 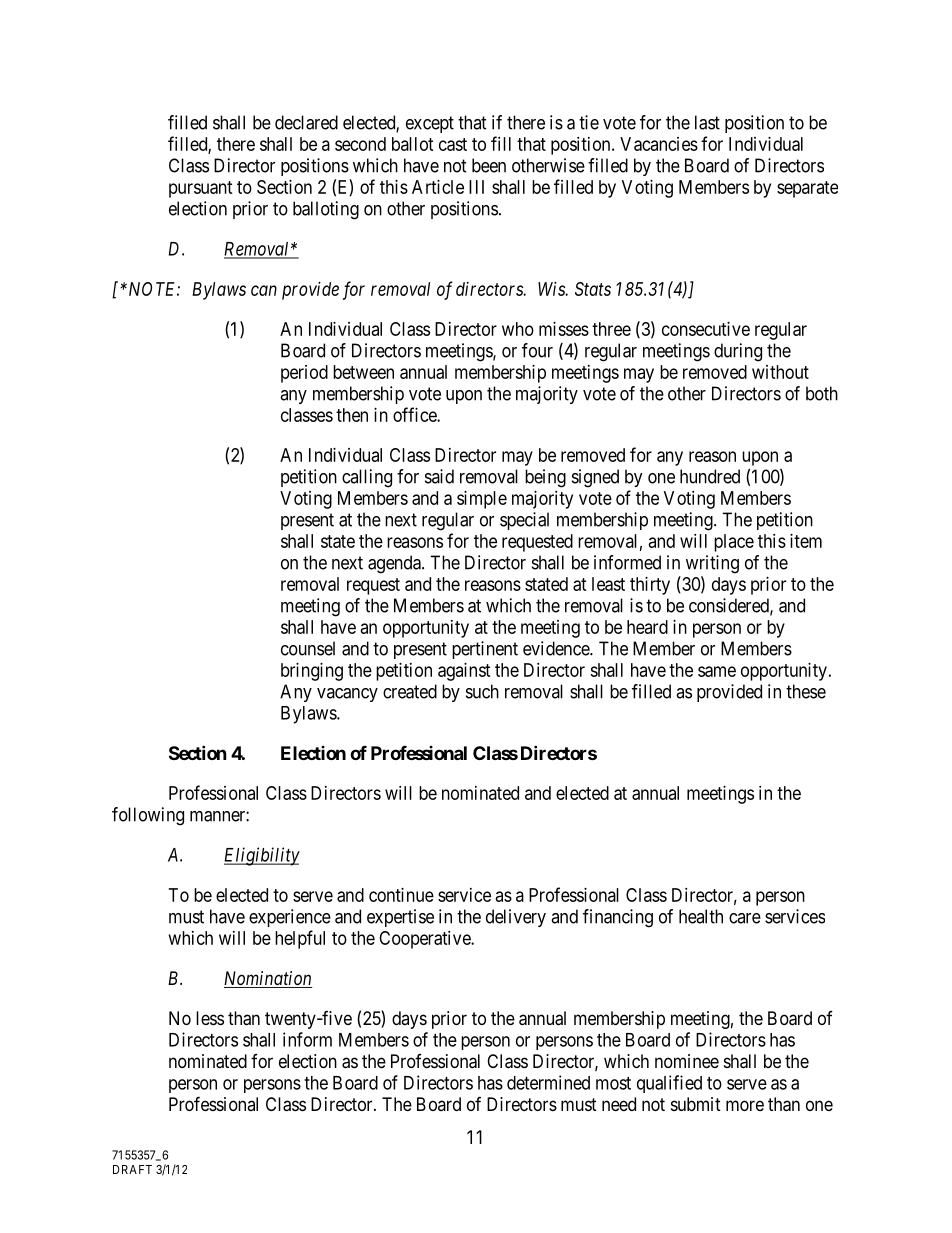 I want to click on without, so click(x=780, y=372).
